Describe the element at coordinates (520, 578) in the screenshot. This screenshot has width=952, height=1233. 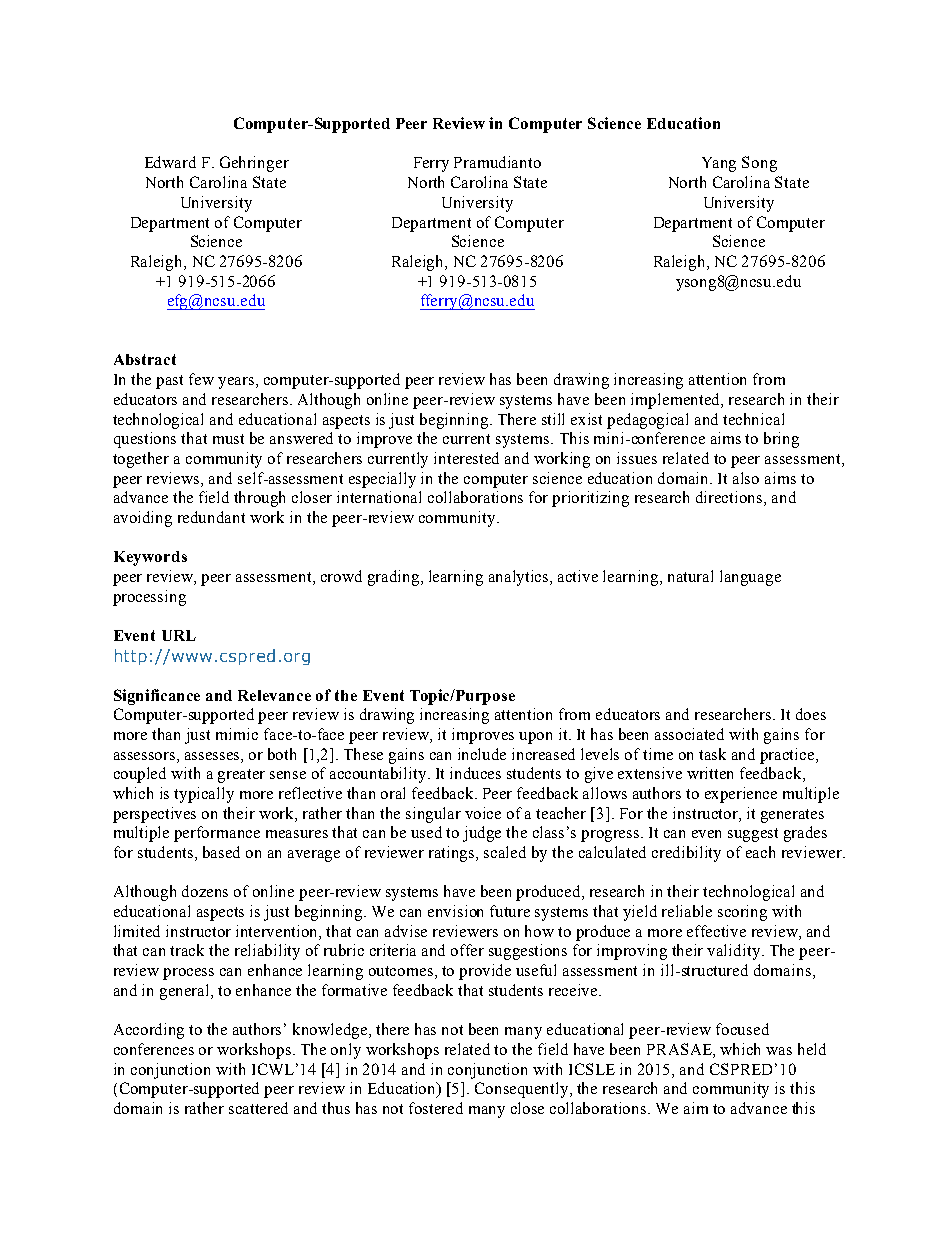
I see `analytics` at that location.
